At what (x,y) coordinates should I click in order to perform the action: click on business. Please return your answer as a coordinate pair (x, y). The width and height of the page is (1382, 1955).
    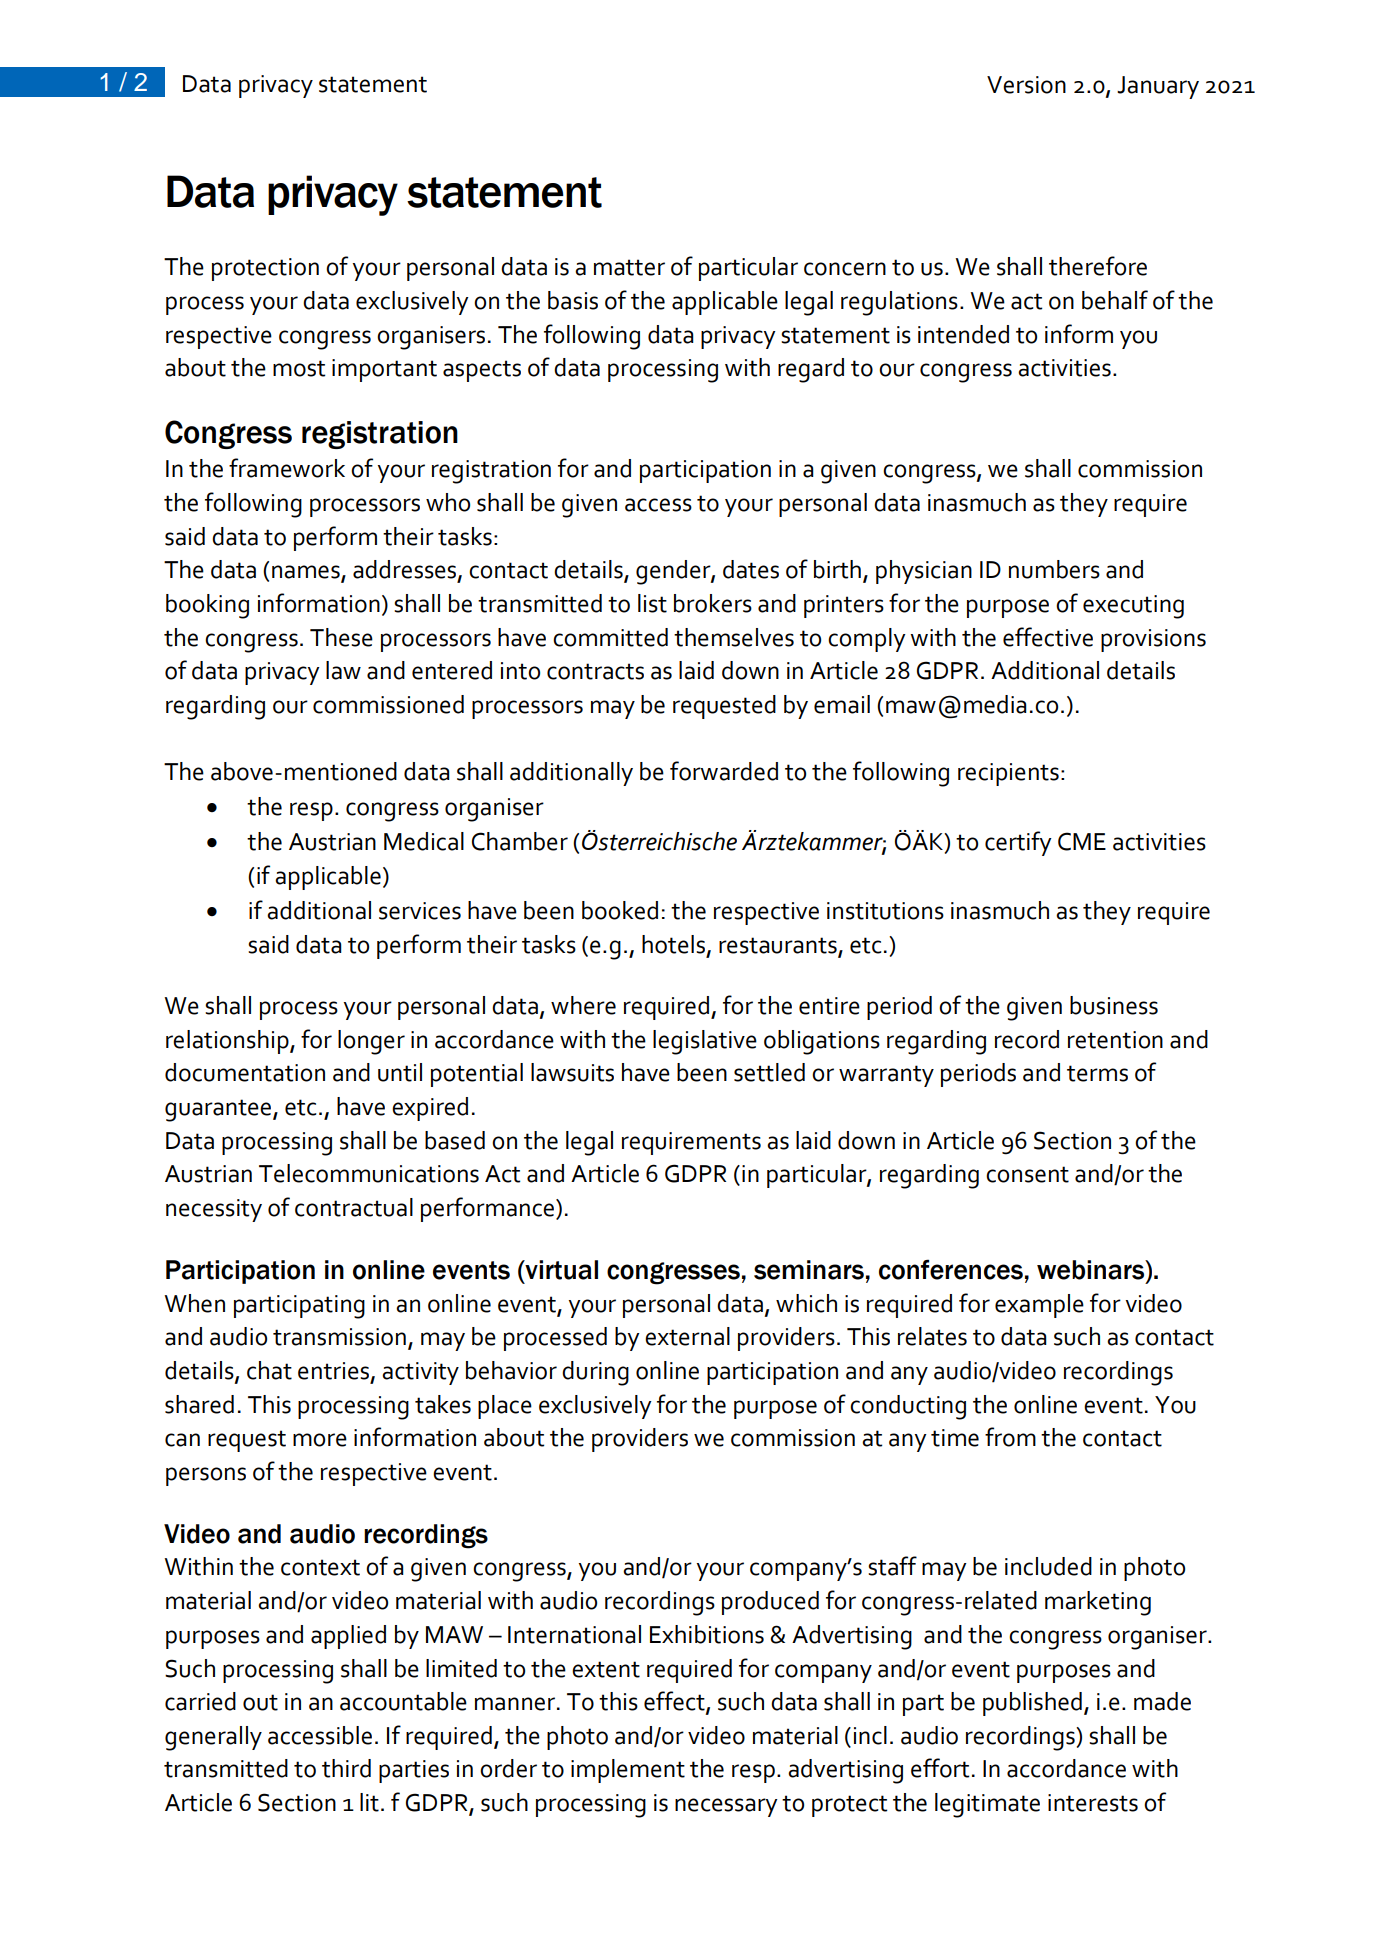
    Looking at the image, I should click on (1114, 1005).
